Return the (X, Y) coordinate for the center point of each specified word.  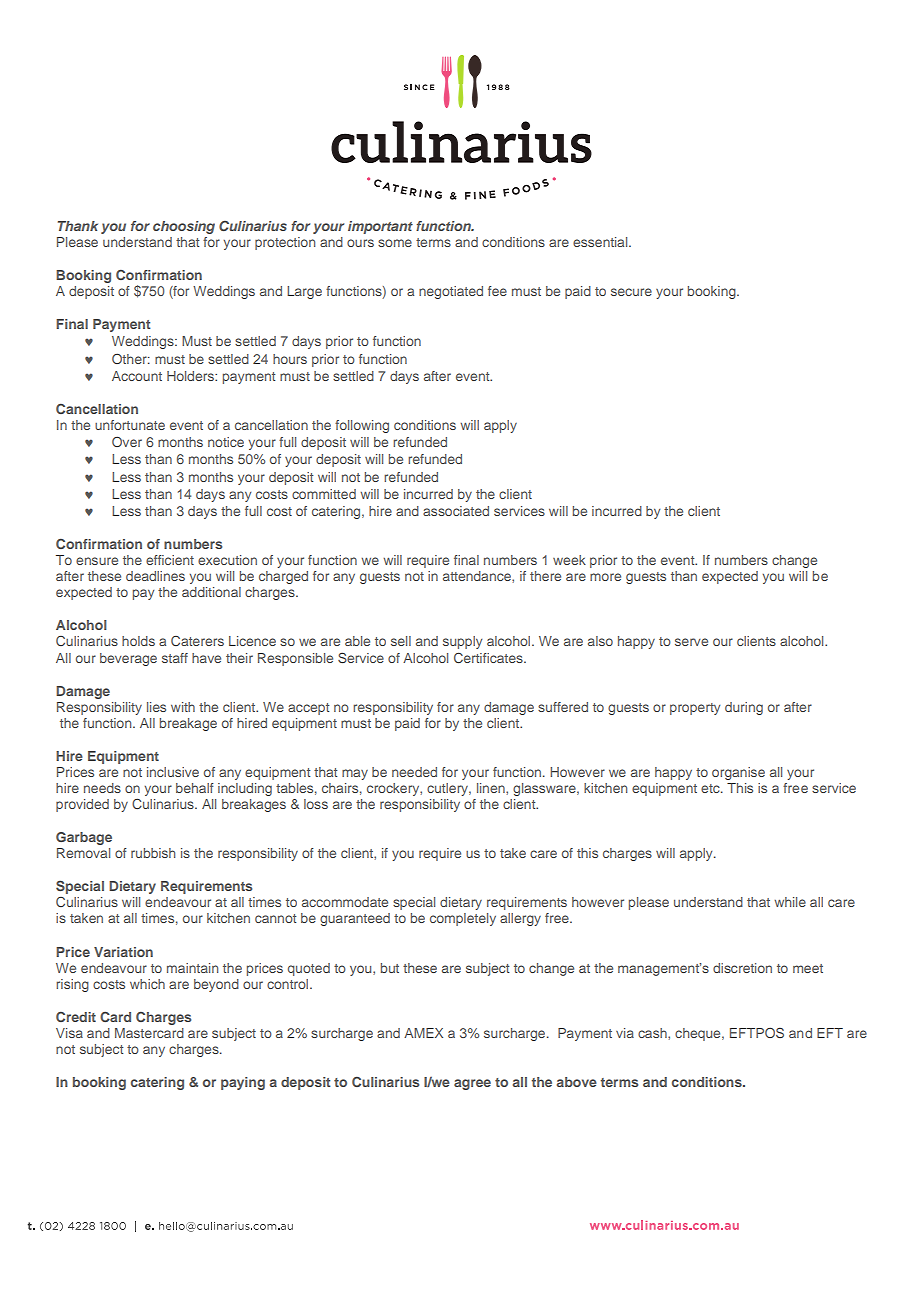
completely (463, 919)
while (790, 902)
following (362, 426)
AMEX (423, 1033)
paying (243, 1083)
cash (653, 1033)
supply (462, 642)
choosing (184, 227)
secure (631, 292)
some (395, 243)
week (569, 560)
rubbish (153, 853)
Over (127, 442)
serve (691, 642)
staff (175, 658)
